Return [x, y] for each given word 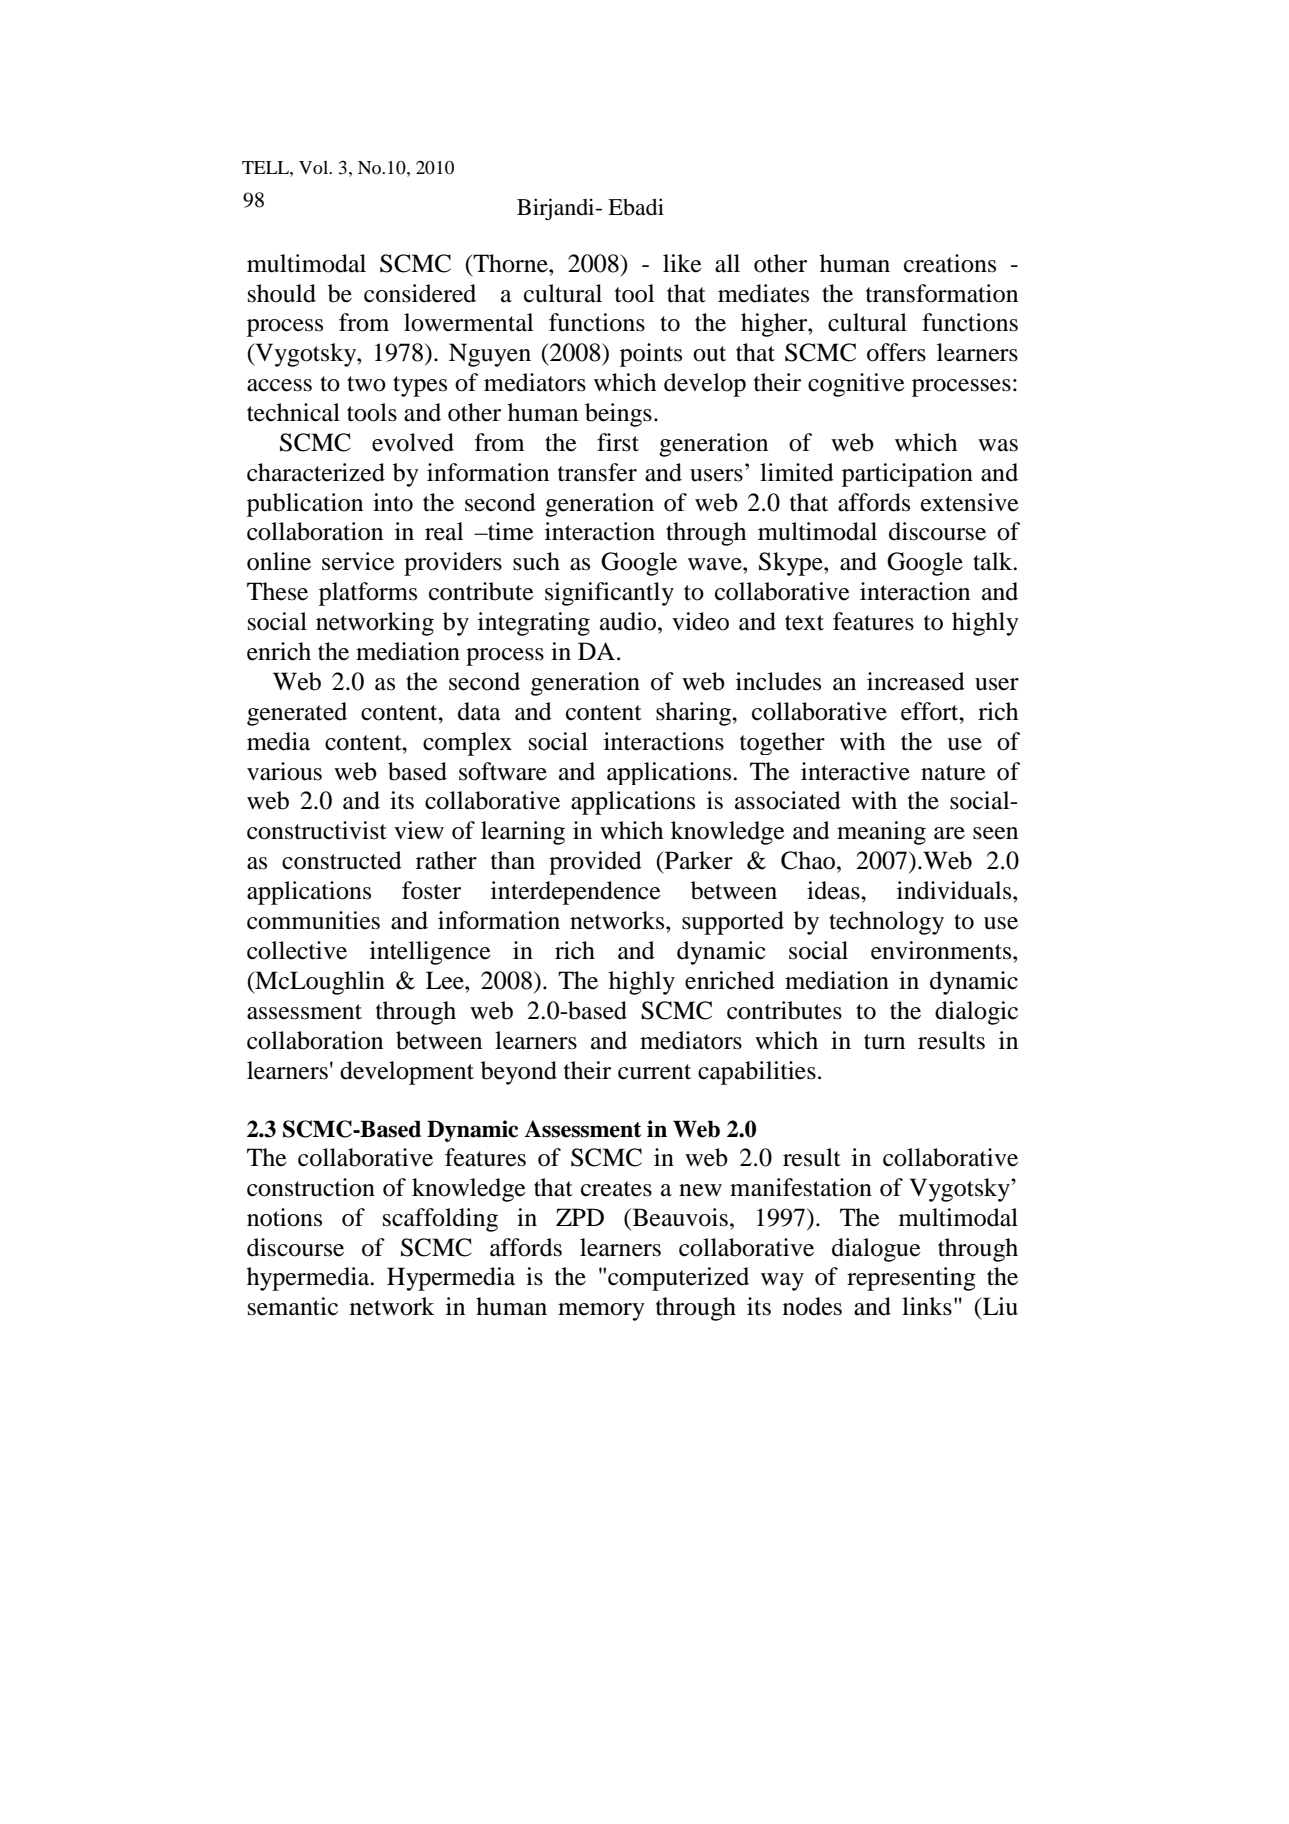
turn [884, 1042]
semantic [293, 1306]
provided [595, 863]
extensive [970, 502]
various [284, 771]
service [358, 561]
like [682, 263]
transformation [942, 293]
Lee [446, 980]
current [654, 1072]
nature [953, 773]
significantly [609, 594]
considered [420, 293]
